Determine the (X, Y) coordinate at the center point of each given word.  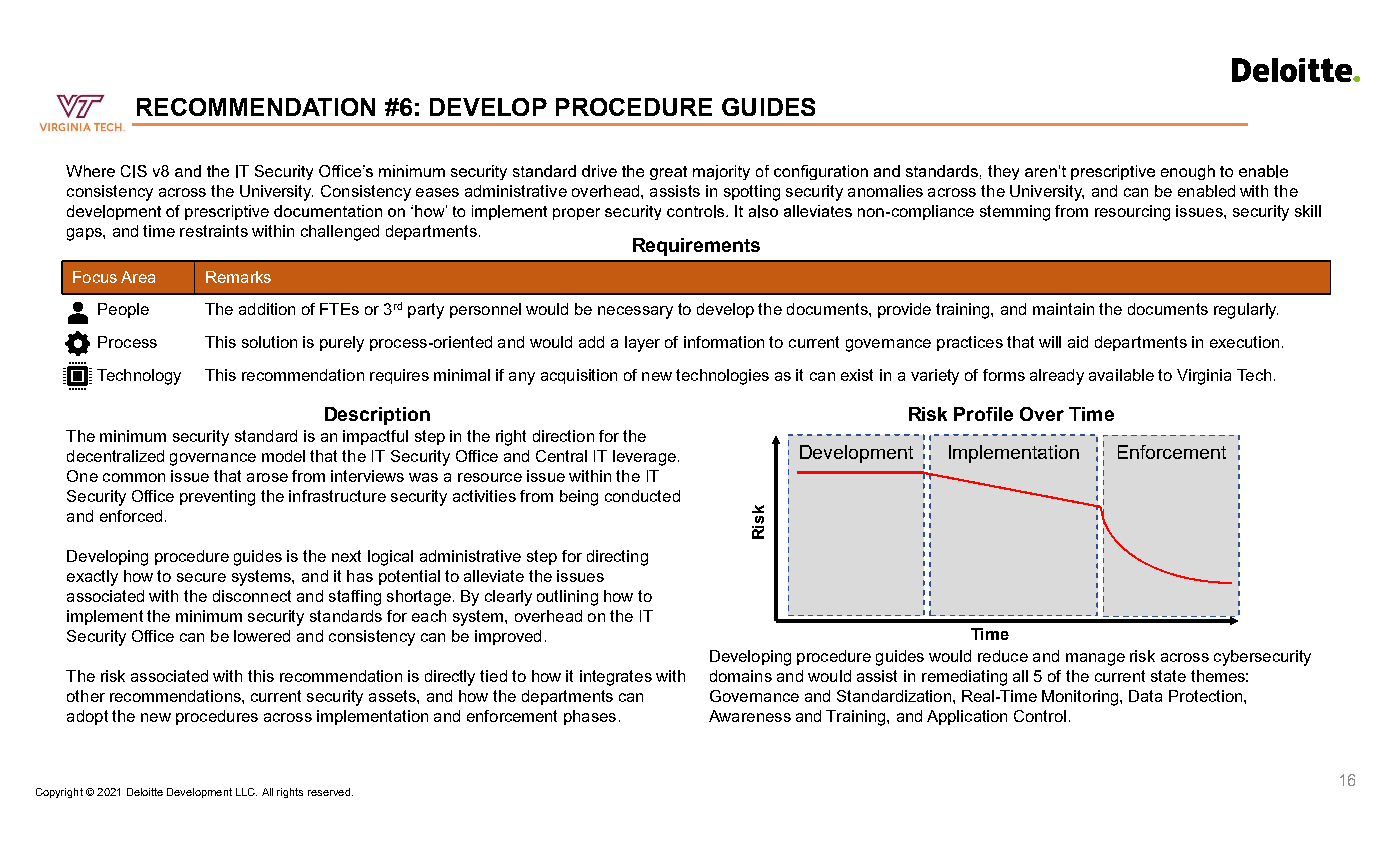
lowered (262, 636)
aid (1078, 342)
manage (1095, 659)
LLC (246, 792)
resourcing (1132, 213)
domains (741, 676)
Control (1040, 716)
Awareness (750, 716)
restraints (214, 231)
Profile (983, 414)
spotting (752, 193)
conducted (642, 496)
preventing (217, 498)
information (724, 342)
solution (269, 342)
